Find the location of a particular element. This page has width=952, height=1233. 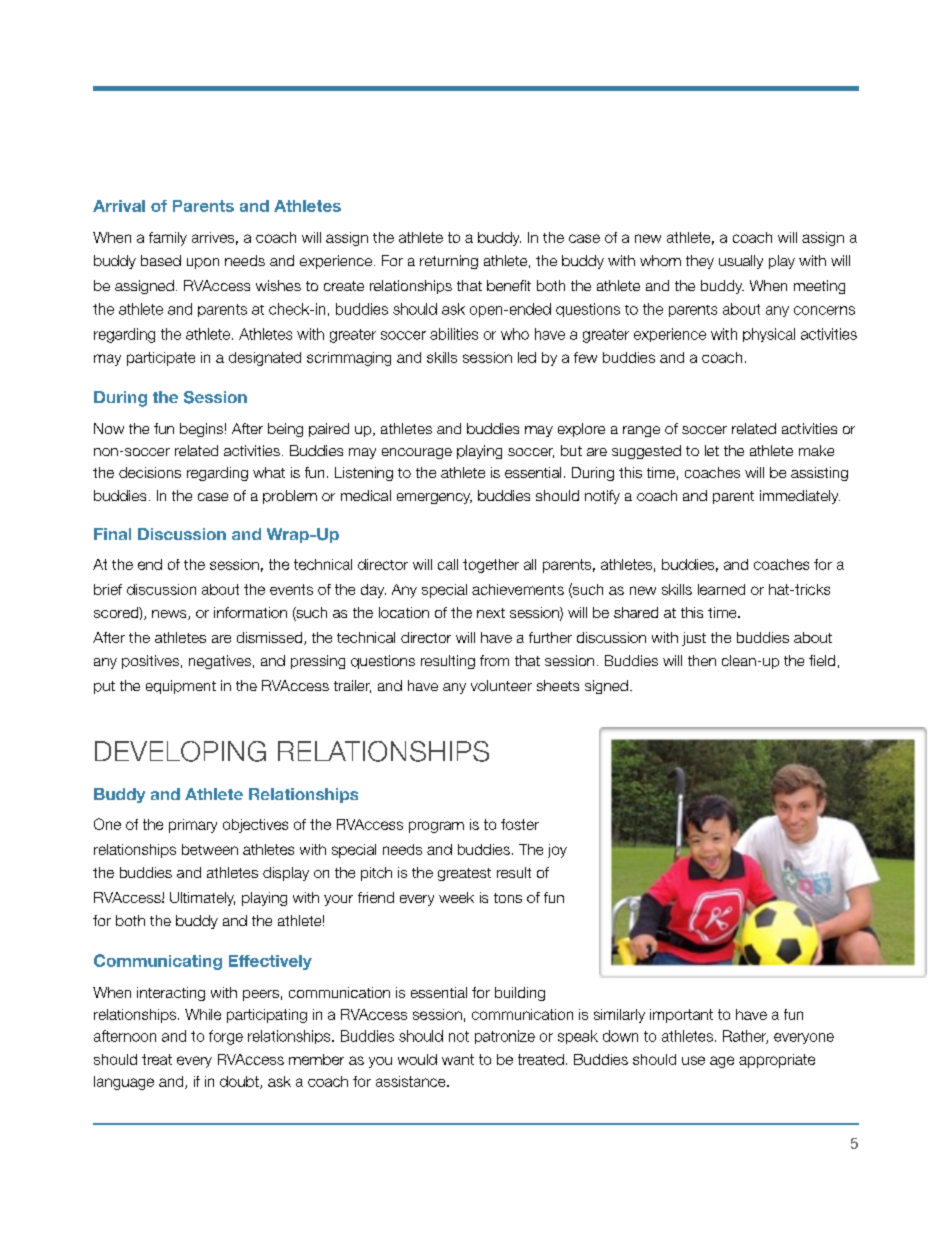

learned is located at coordinates (721, 589).
